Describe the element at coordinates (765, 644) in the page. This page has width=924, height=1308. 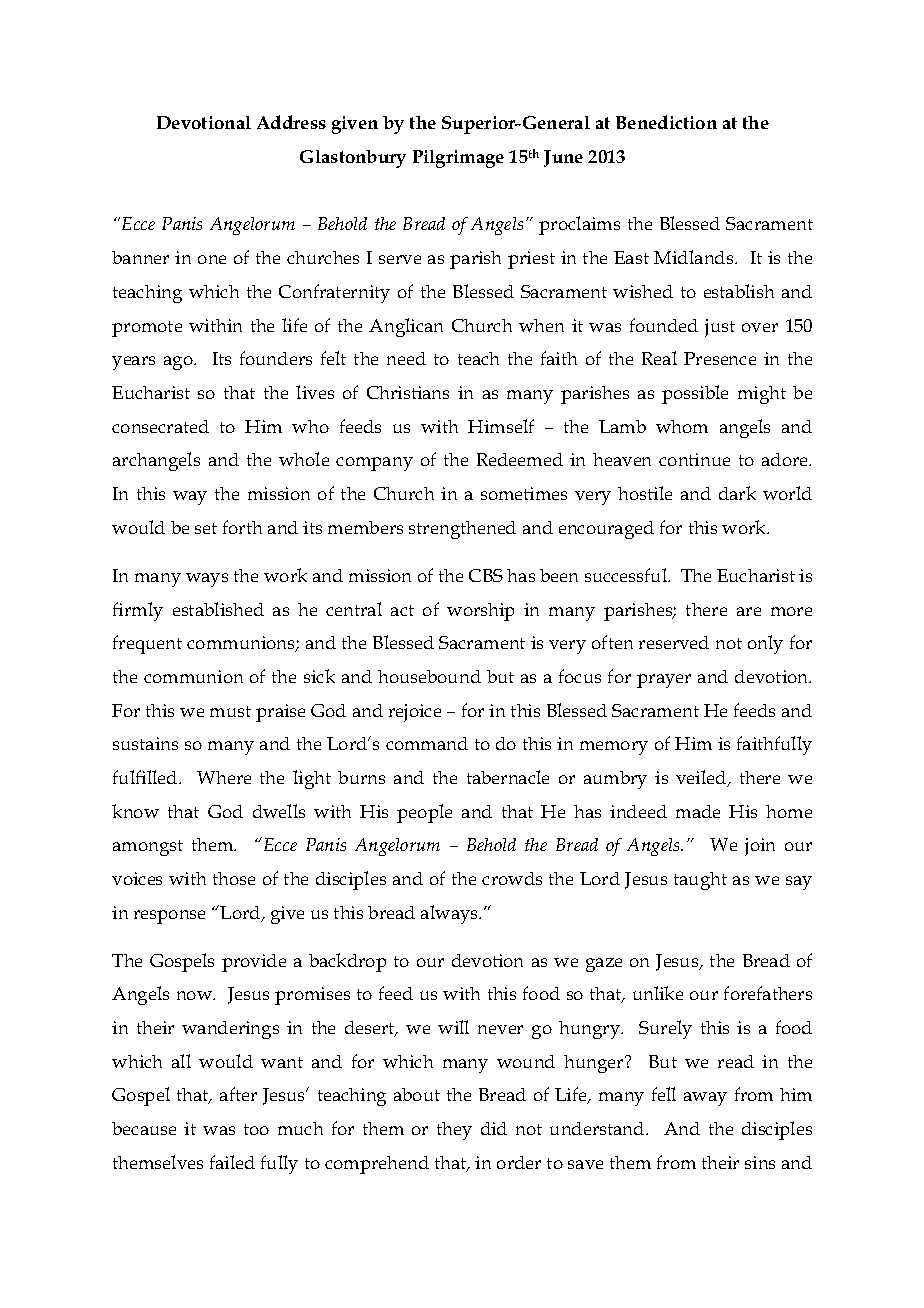
I see `only` at that location.
